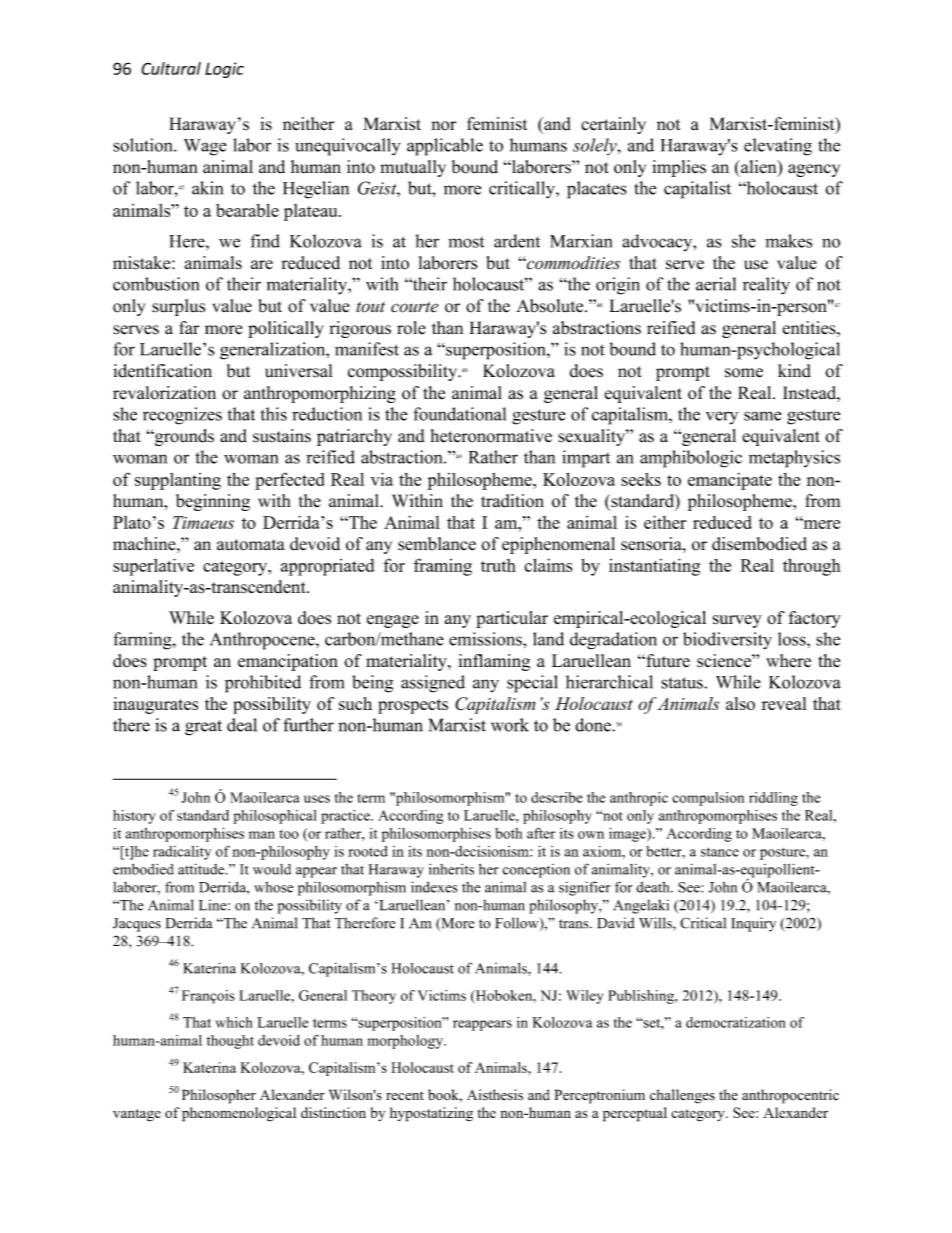 The width and height of the screenshot is (952, 1233). Describe the element at coordinates (498, 565) in the screenshot. I see `truth` at that location.
